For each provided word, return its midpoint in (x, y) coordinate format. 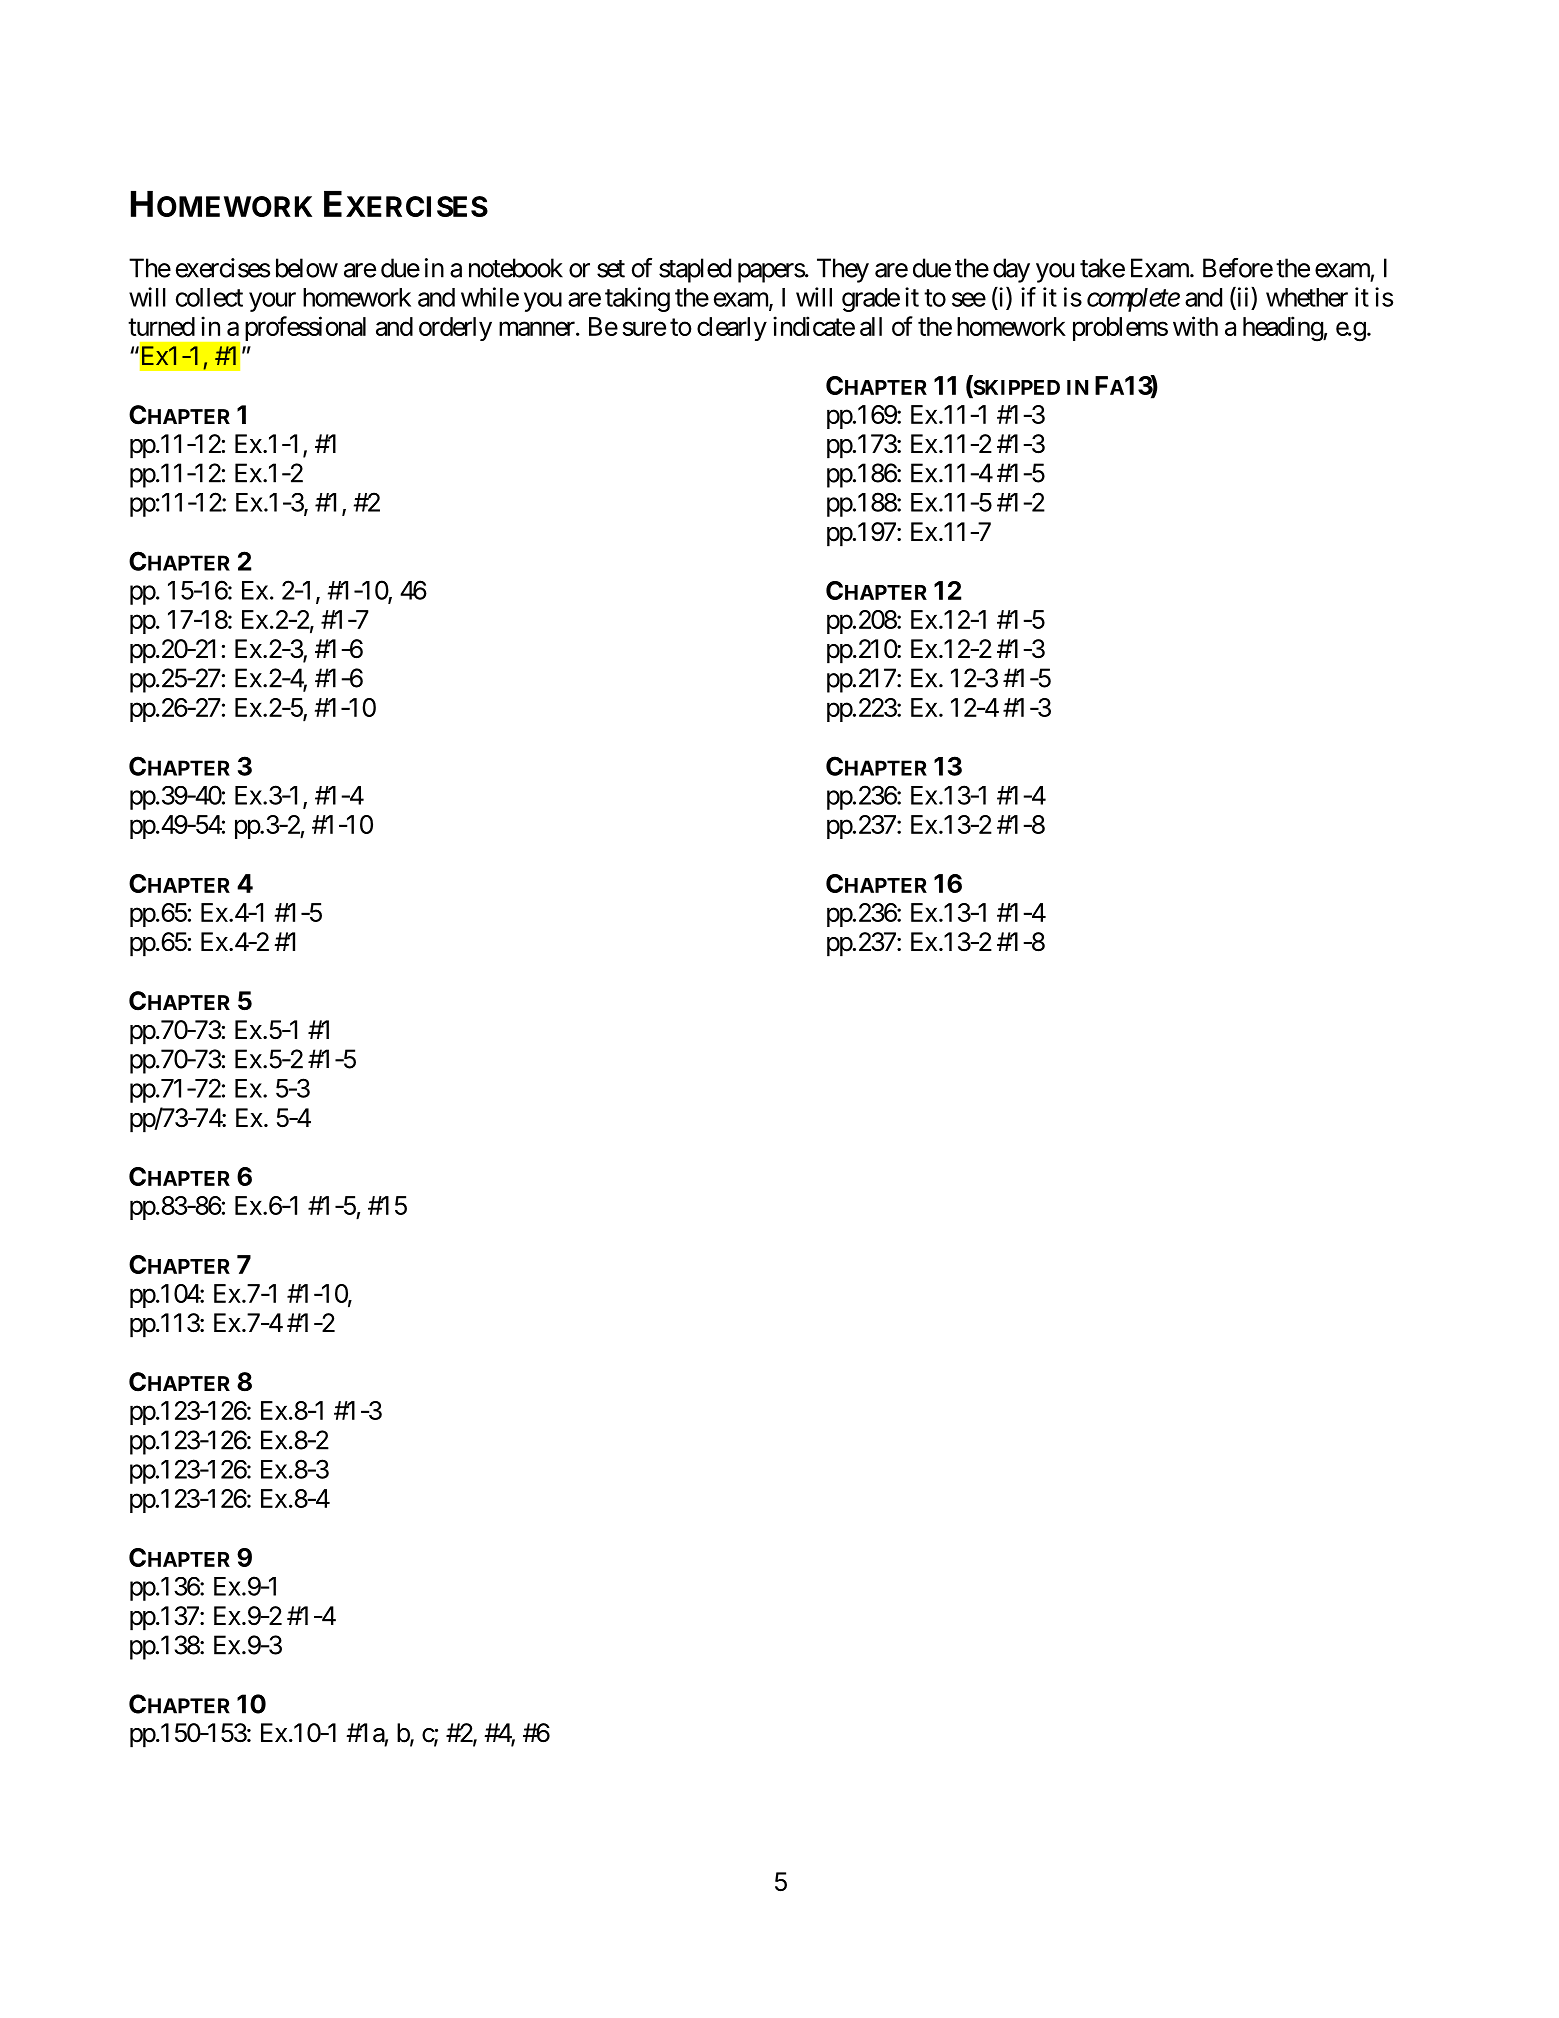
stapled (695, 270)
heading (1283, 329)
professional (305, 328)
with (1195, 326)
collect (209, 297)
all (871, 326)
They (843, 270)
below (307, 268)
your (272, 302)
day (1011, 270)
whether (1307, 297)
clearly (732, 329)
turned (161, 326)
